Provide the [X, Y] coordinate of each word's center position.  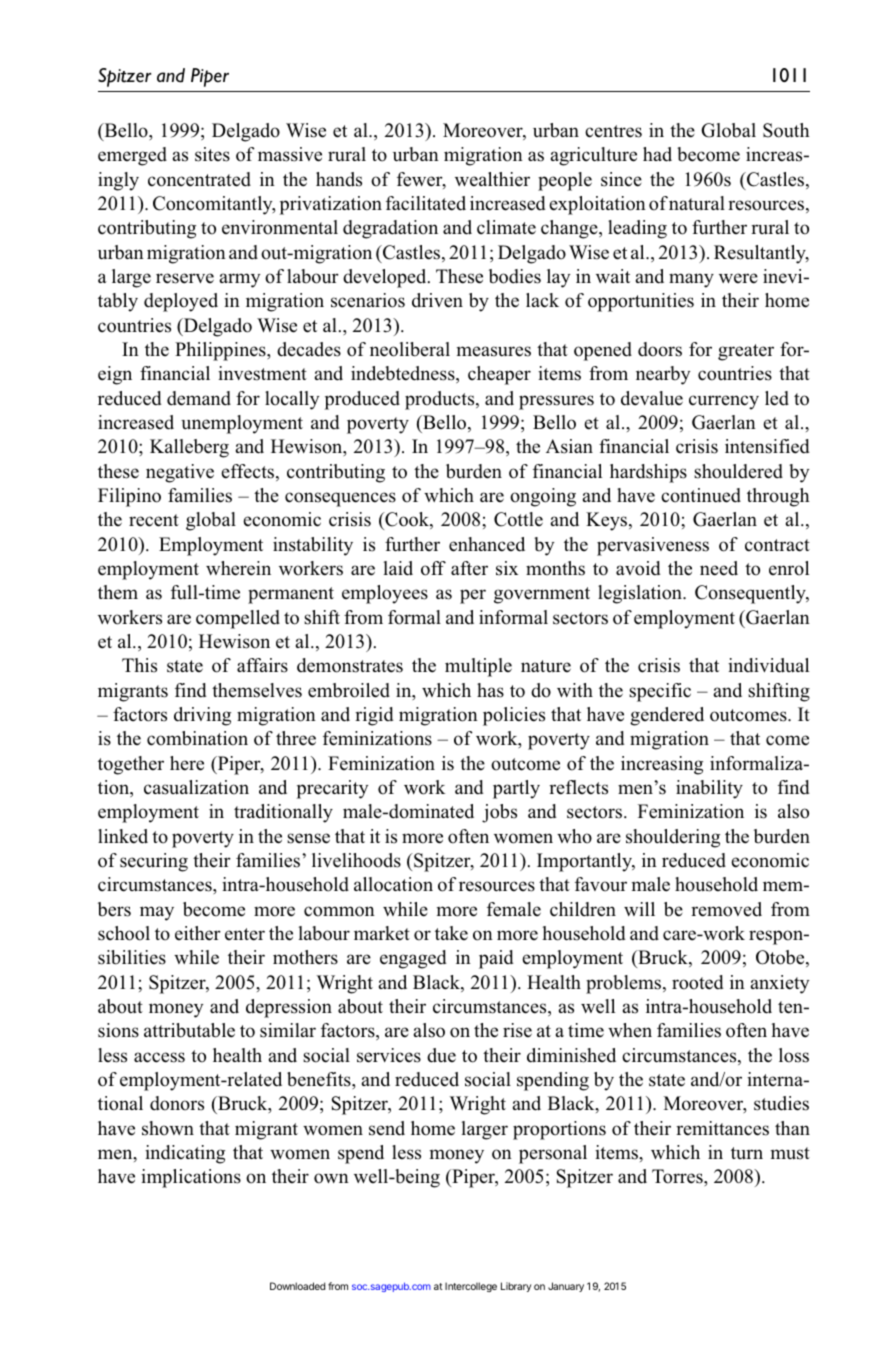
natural [697, 203]
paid [496, 959]
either [198, 933]
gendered [667, 716]
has [490, 690]
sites [212, 154]
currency [724, 402]
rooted [697, 982]
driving [202, 716]
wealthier [492, 179]
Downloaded [297, 1286]
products [441, 400]
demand [199, 398]
